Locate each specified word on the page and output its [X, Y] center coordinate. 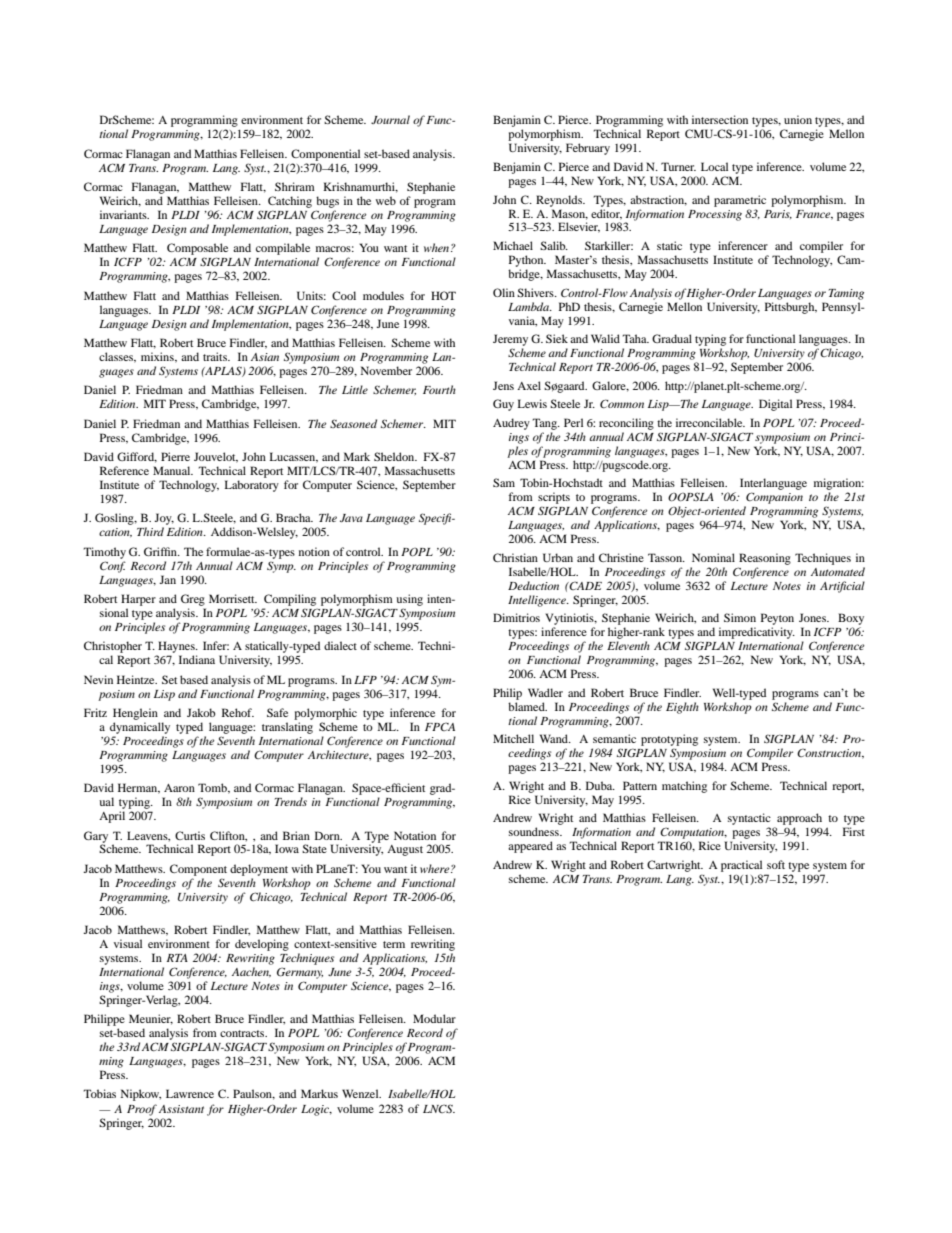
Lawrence [190, 1093]
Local [714, 166]
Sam [504, 482]
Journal [390, 119]
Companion [774, 498]
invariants [124, 214]
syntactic [749, 820]
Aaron [179, 788]
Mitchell [513, 738]
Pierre [175, 456]
